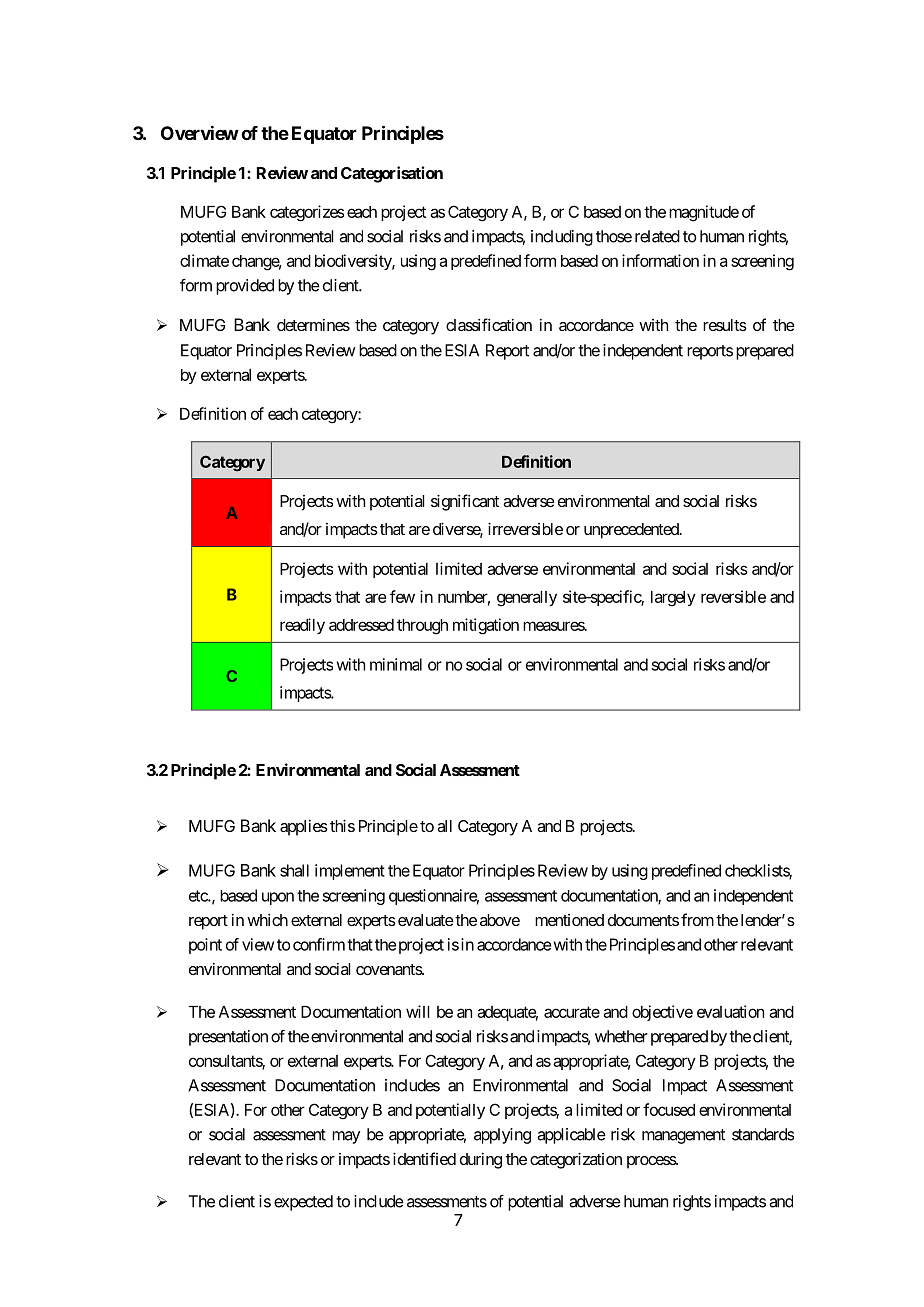 The height and width of the page is (1307, 924). Describe the element at coordinates (673, 599) in the page. I see `largely` at that location.
